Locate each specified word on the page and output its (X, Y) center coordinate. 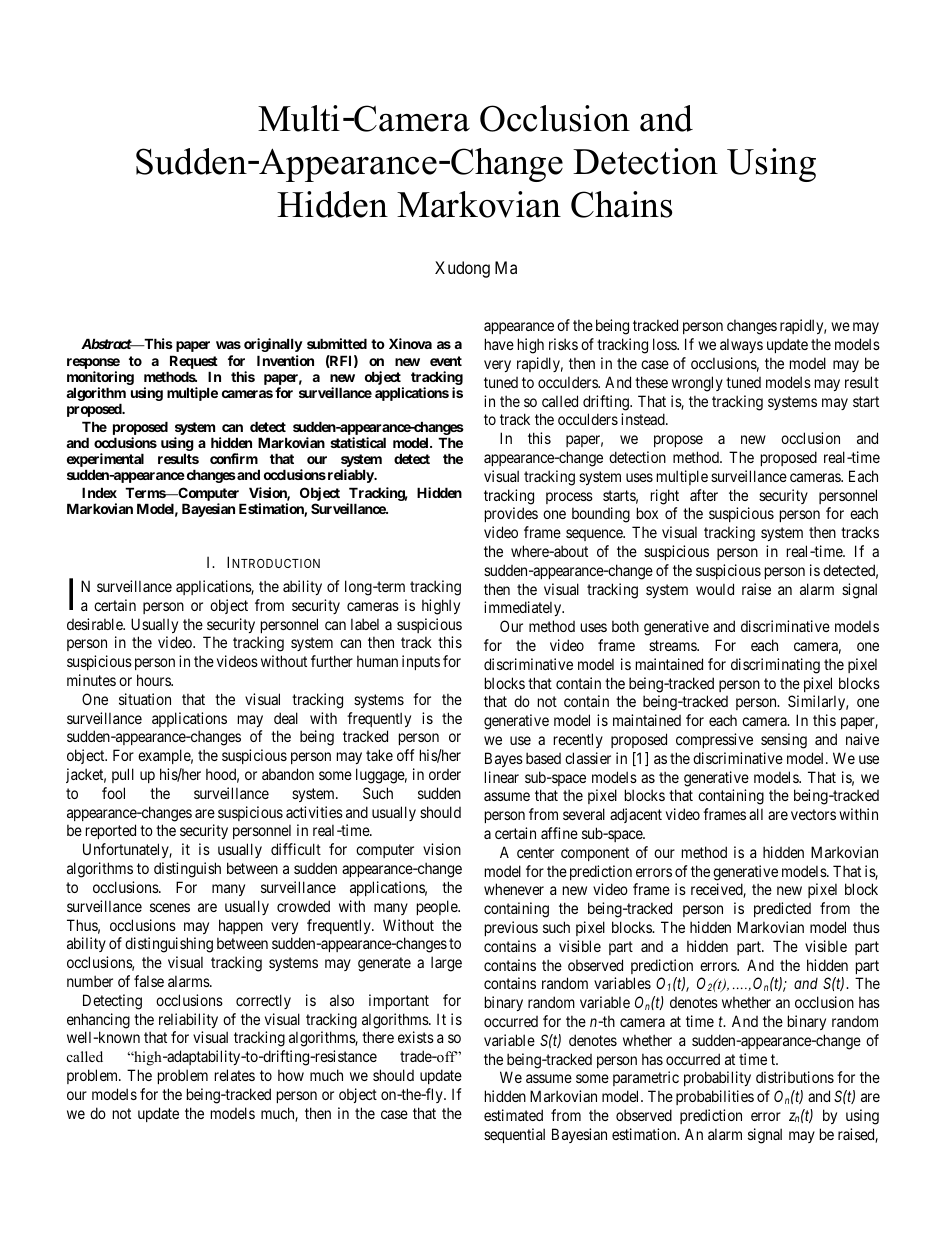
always (741, 345)
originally (273, 345)
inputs (421, 662)
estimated (513, 1115)
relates (235, 1075)
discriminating (775, 666)
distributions (795, 1077)
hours (154, 680)
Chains (621, 204)
